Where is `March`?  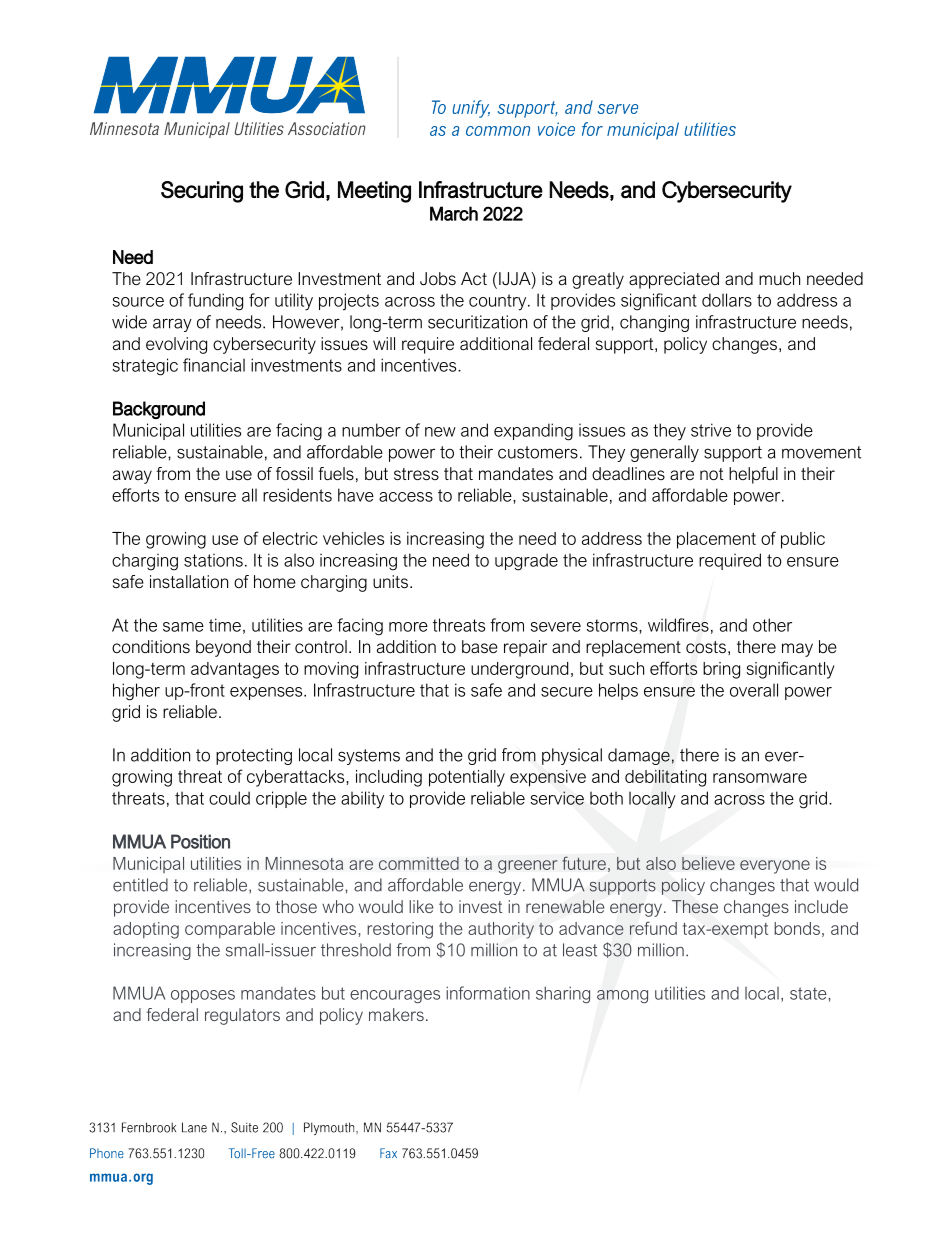
March is located at coordinates (454, 213).
